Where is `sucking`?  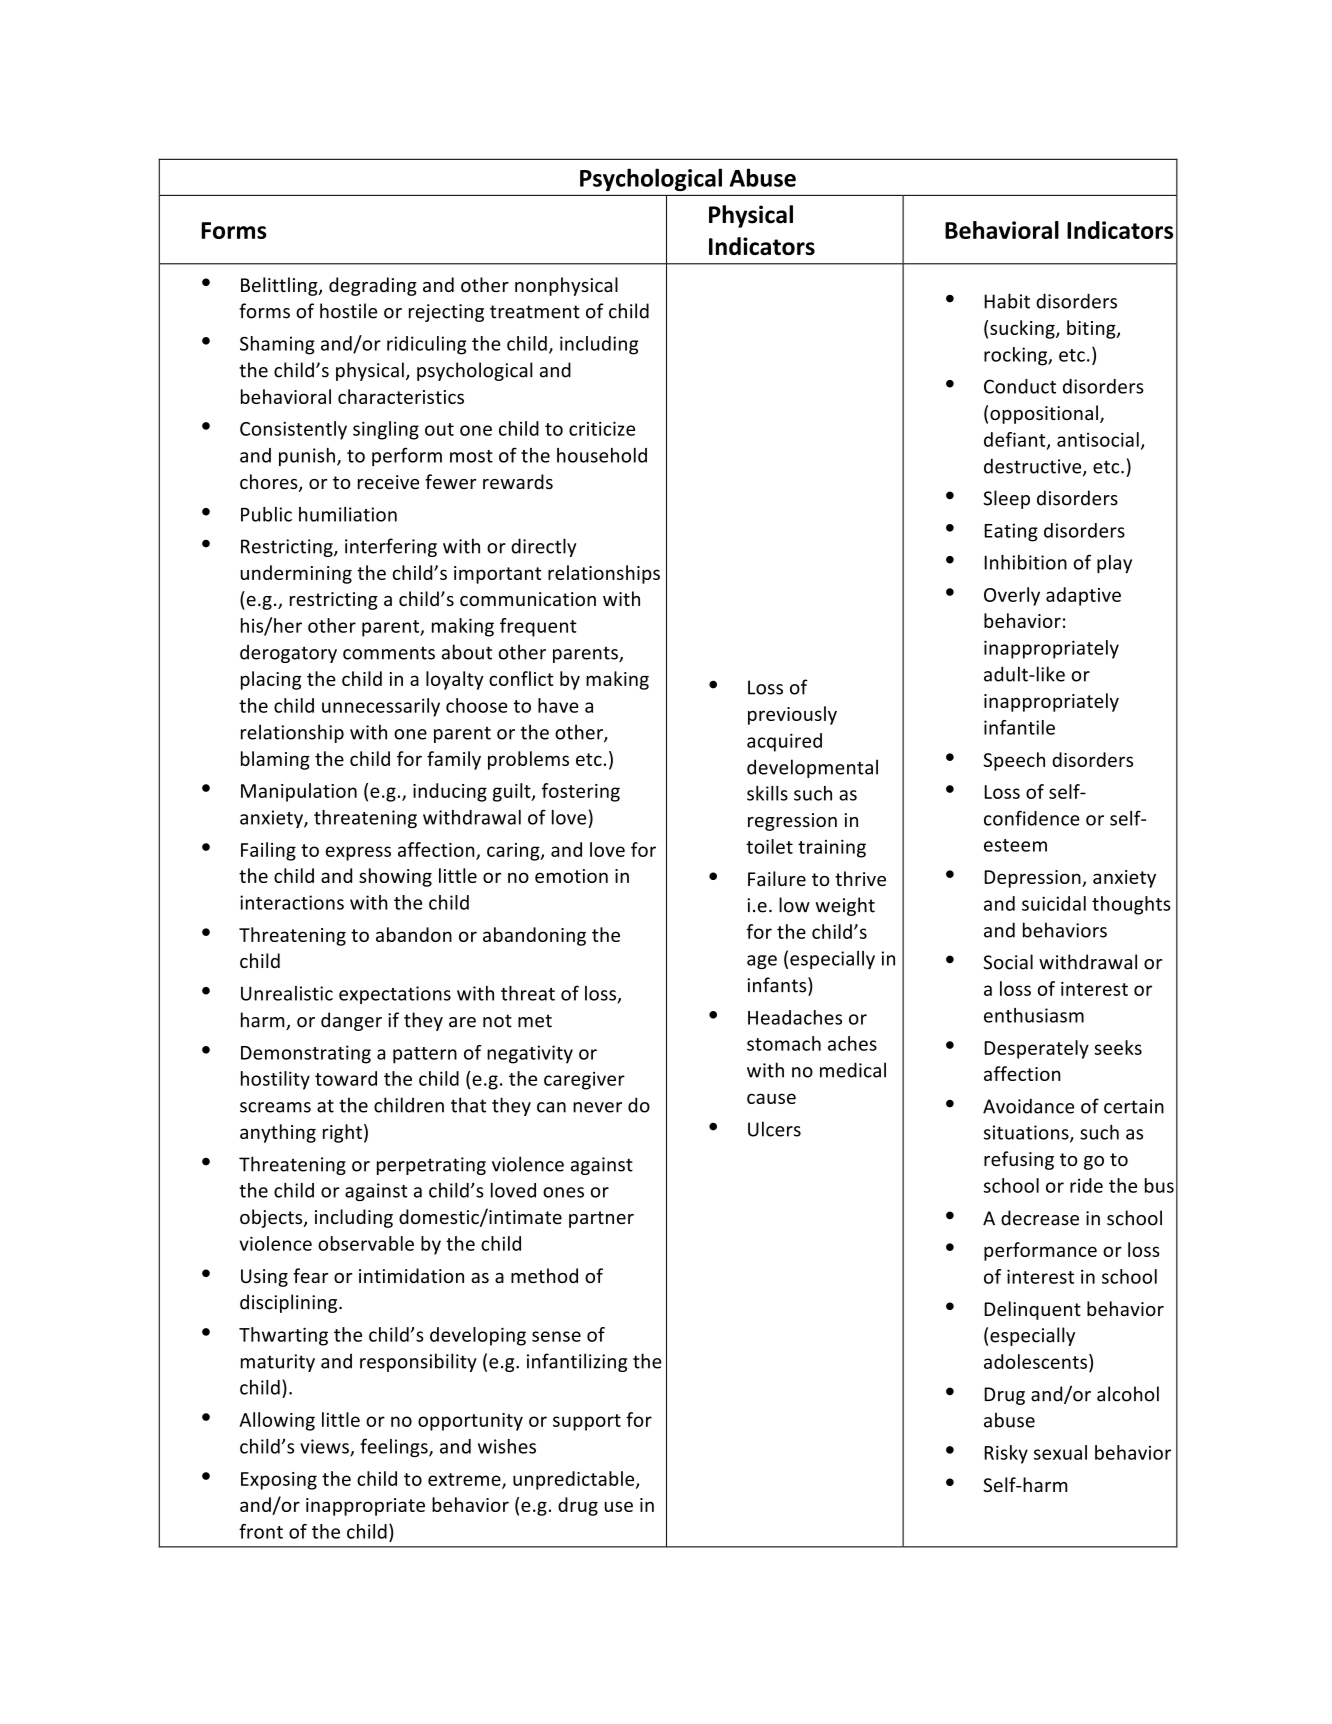 sucking is located at coordinates (1023, 329).
